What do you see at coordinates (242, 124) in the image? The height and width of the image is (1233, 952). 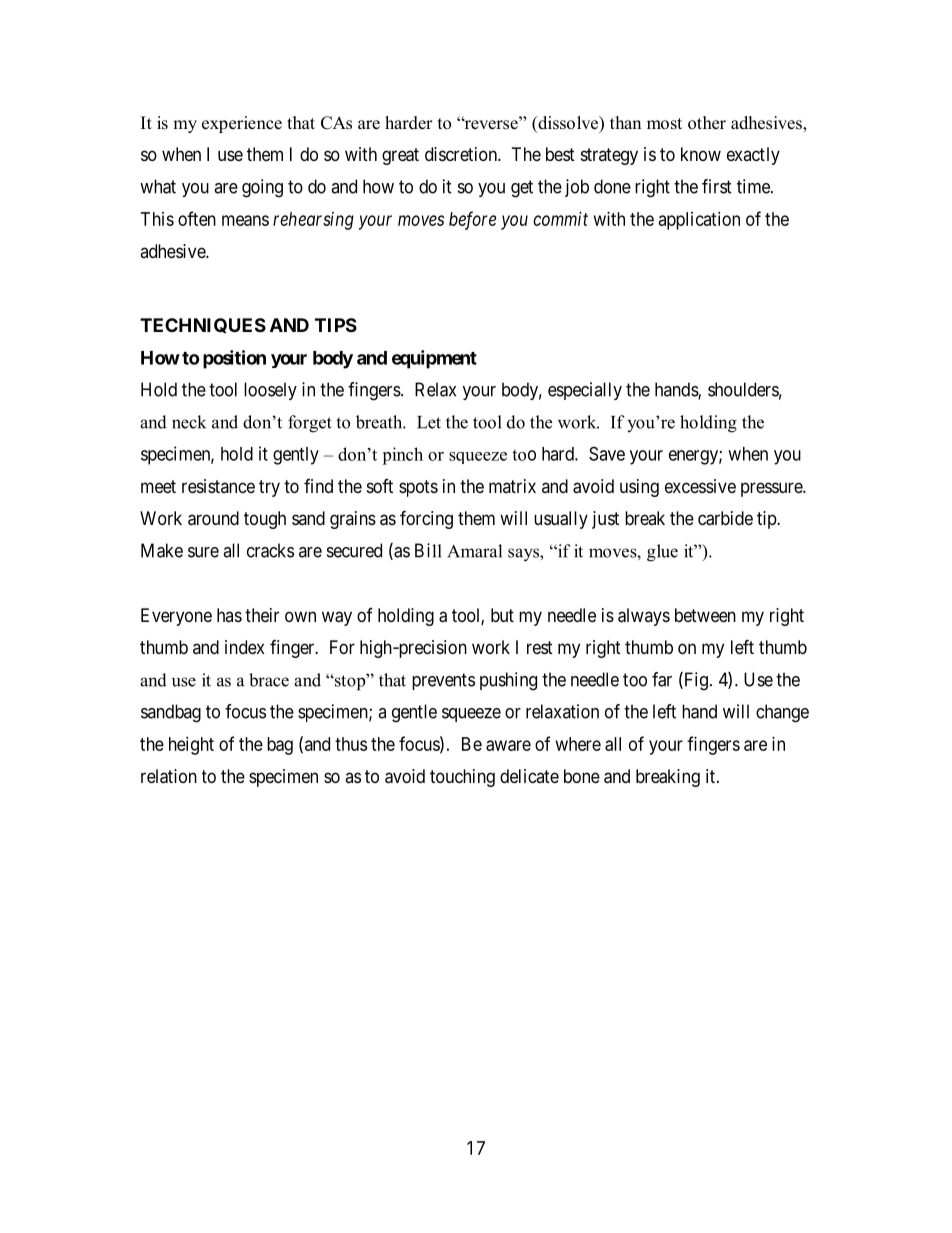 I see `experience` at bounding box center [242, 124].
